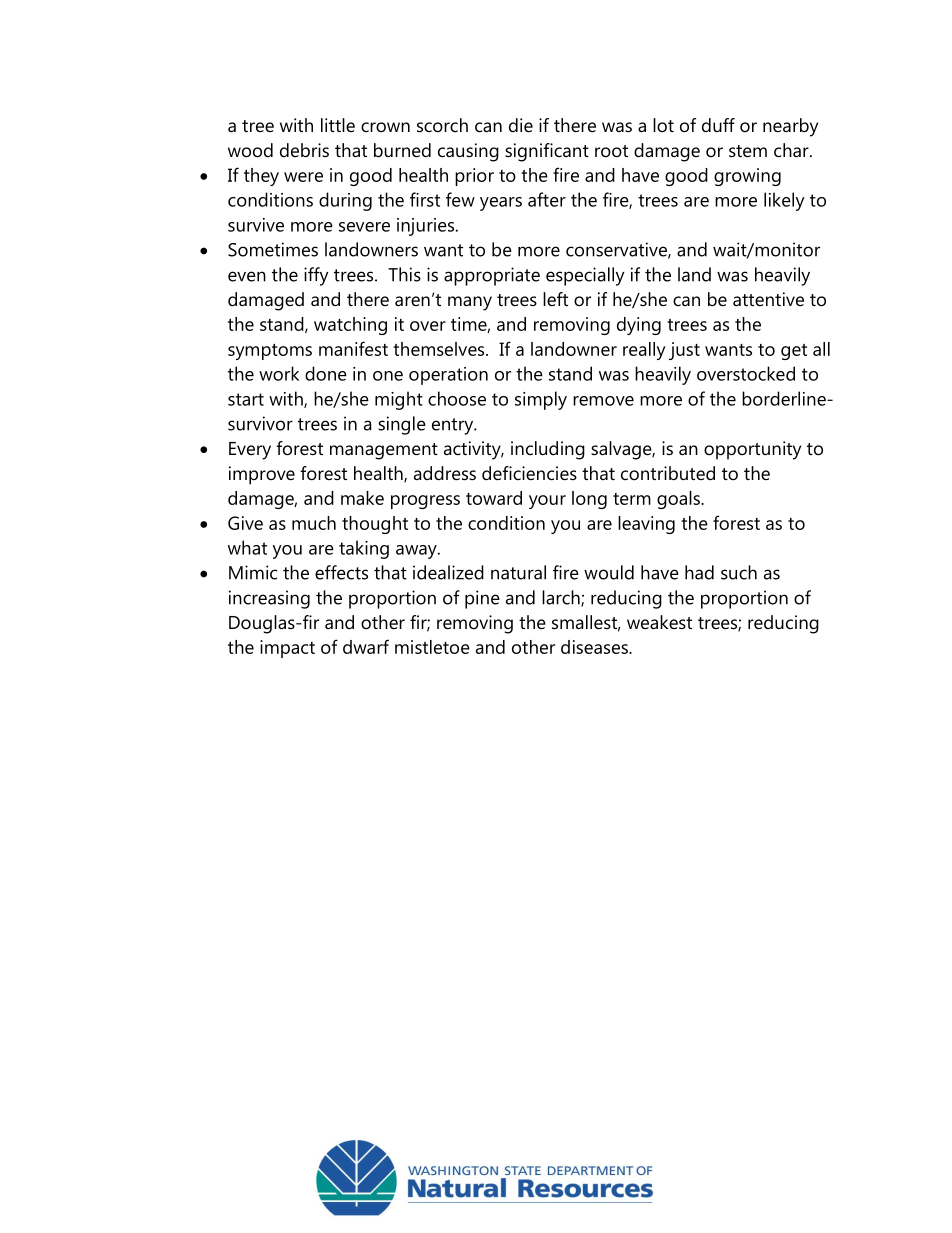 The image size is (952, 1233). Describe the element at coordinates (555, 299) in the image. I see `left` at that location.
